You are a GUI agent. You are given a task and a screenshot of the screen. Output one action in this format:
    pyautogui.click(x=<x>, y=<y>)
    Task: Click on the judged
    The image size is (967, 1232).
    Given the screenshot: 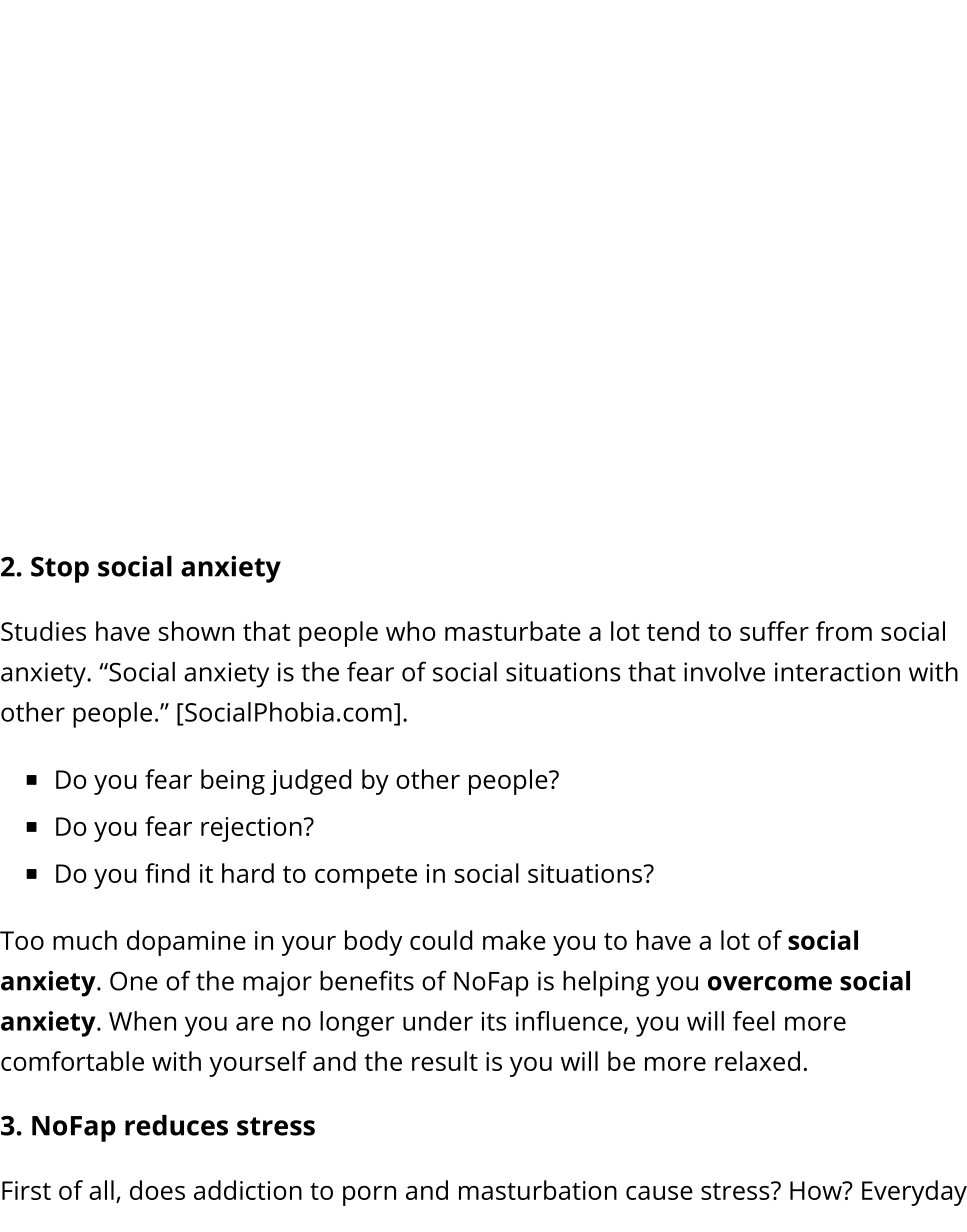 What is the action you would take?
    pyautogui.click(x=310, y=782)
